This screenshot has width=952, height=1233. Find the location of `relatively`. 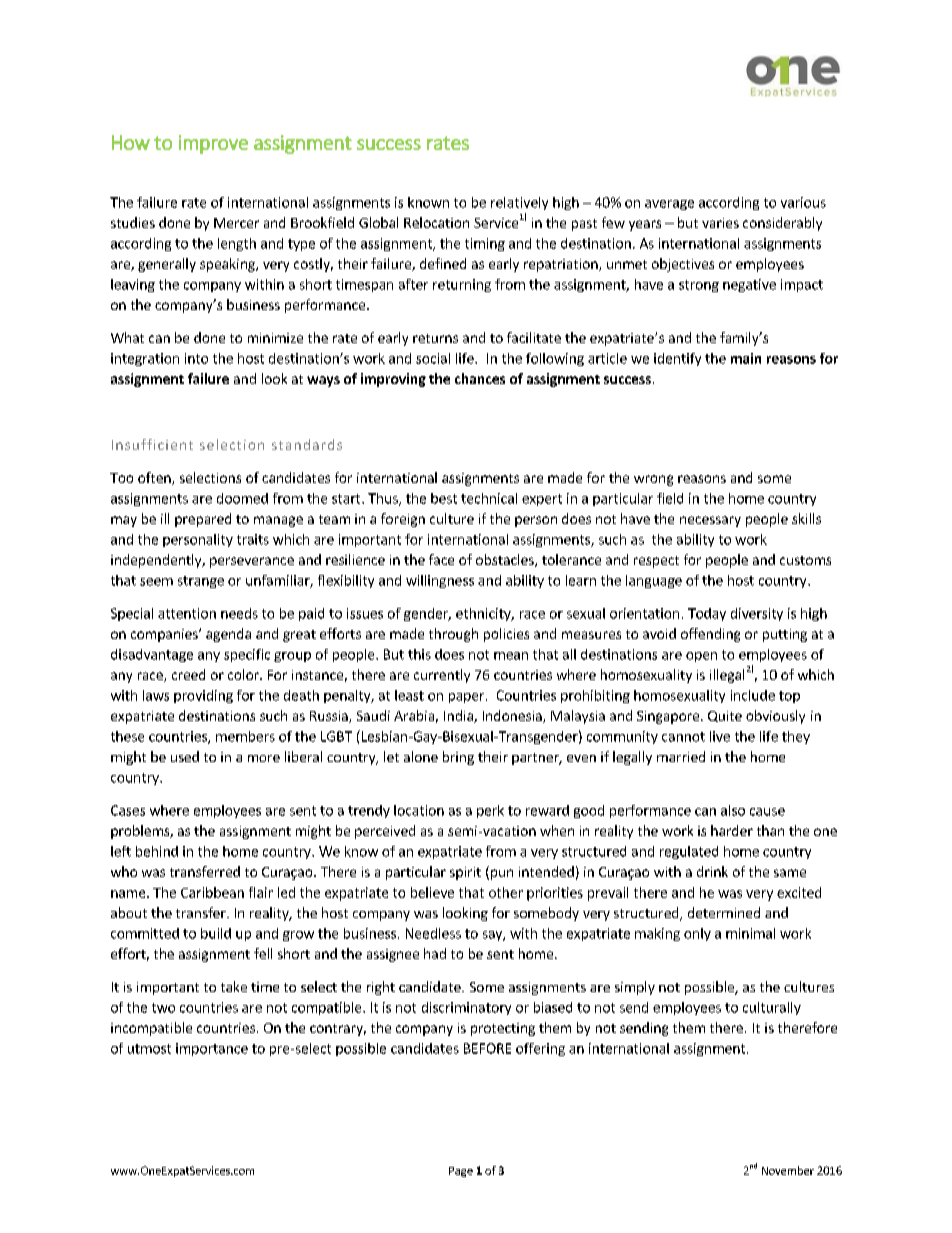

relatively is located at coordinates (519, 203).
